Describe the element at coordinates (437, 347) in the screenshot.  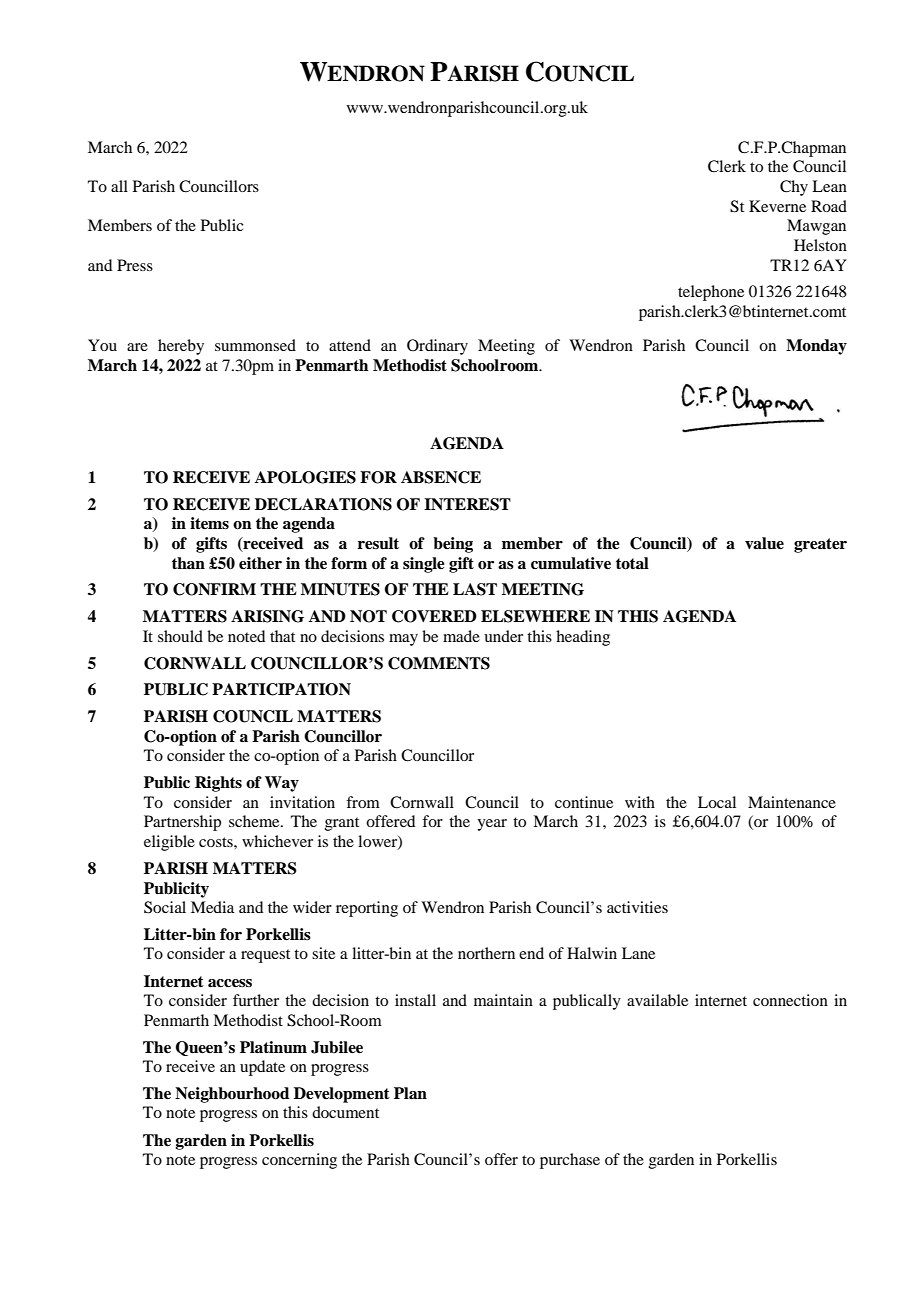
I see `Ordinary` at that location.
